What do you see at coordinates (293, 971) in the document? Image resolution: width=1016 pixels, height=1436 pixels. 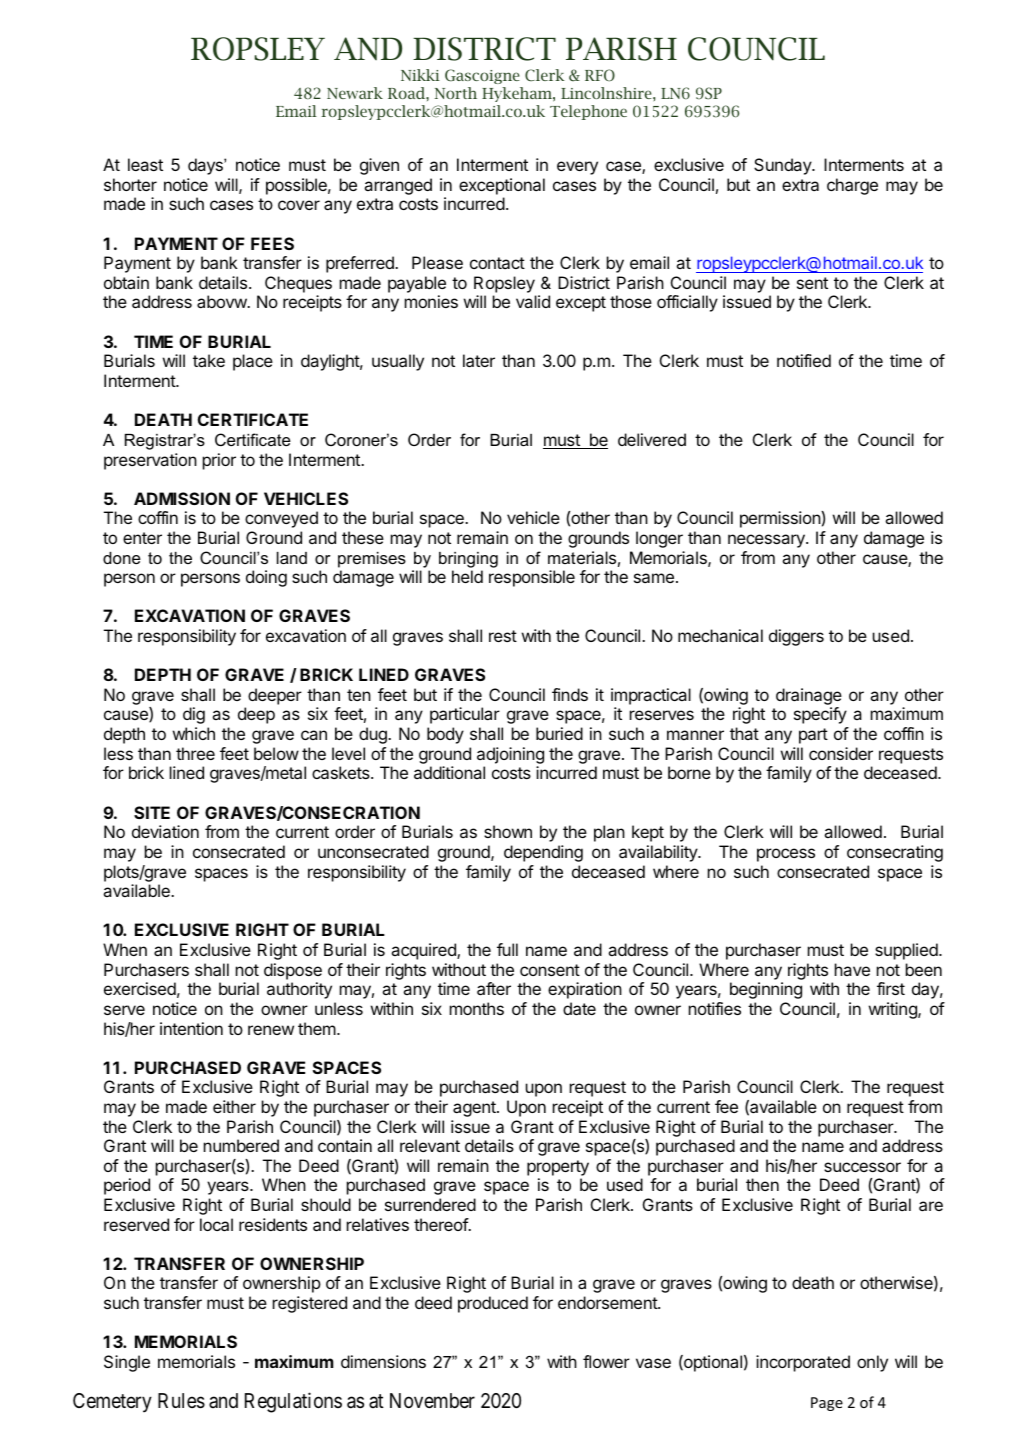 I see `dispose` at bounding box center [293, 971].
